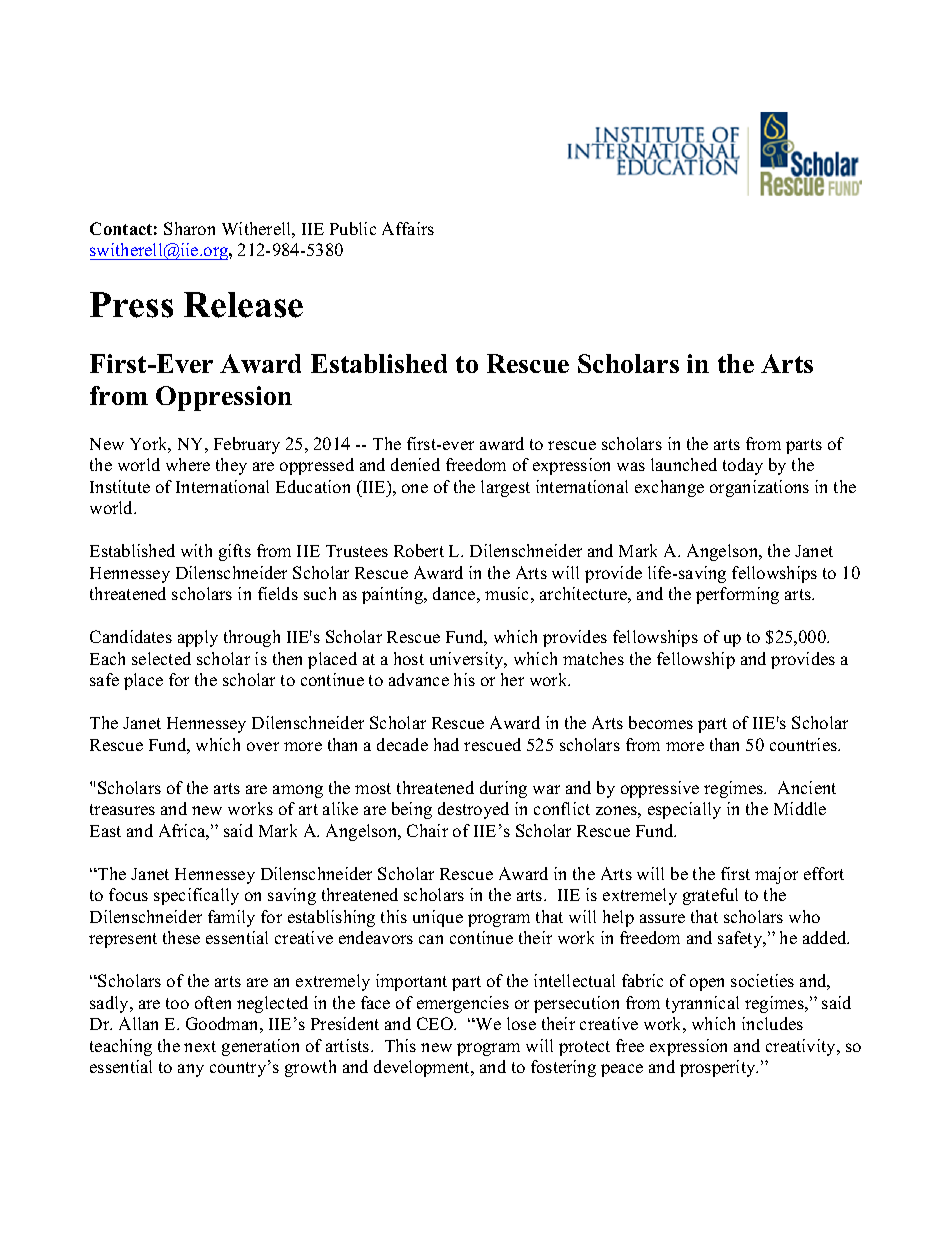 The width and height of the image is (952, 1233). What do you see at coordinates (468, 660) in the image?
I see `university` at bounding box center [468, 660].
